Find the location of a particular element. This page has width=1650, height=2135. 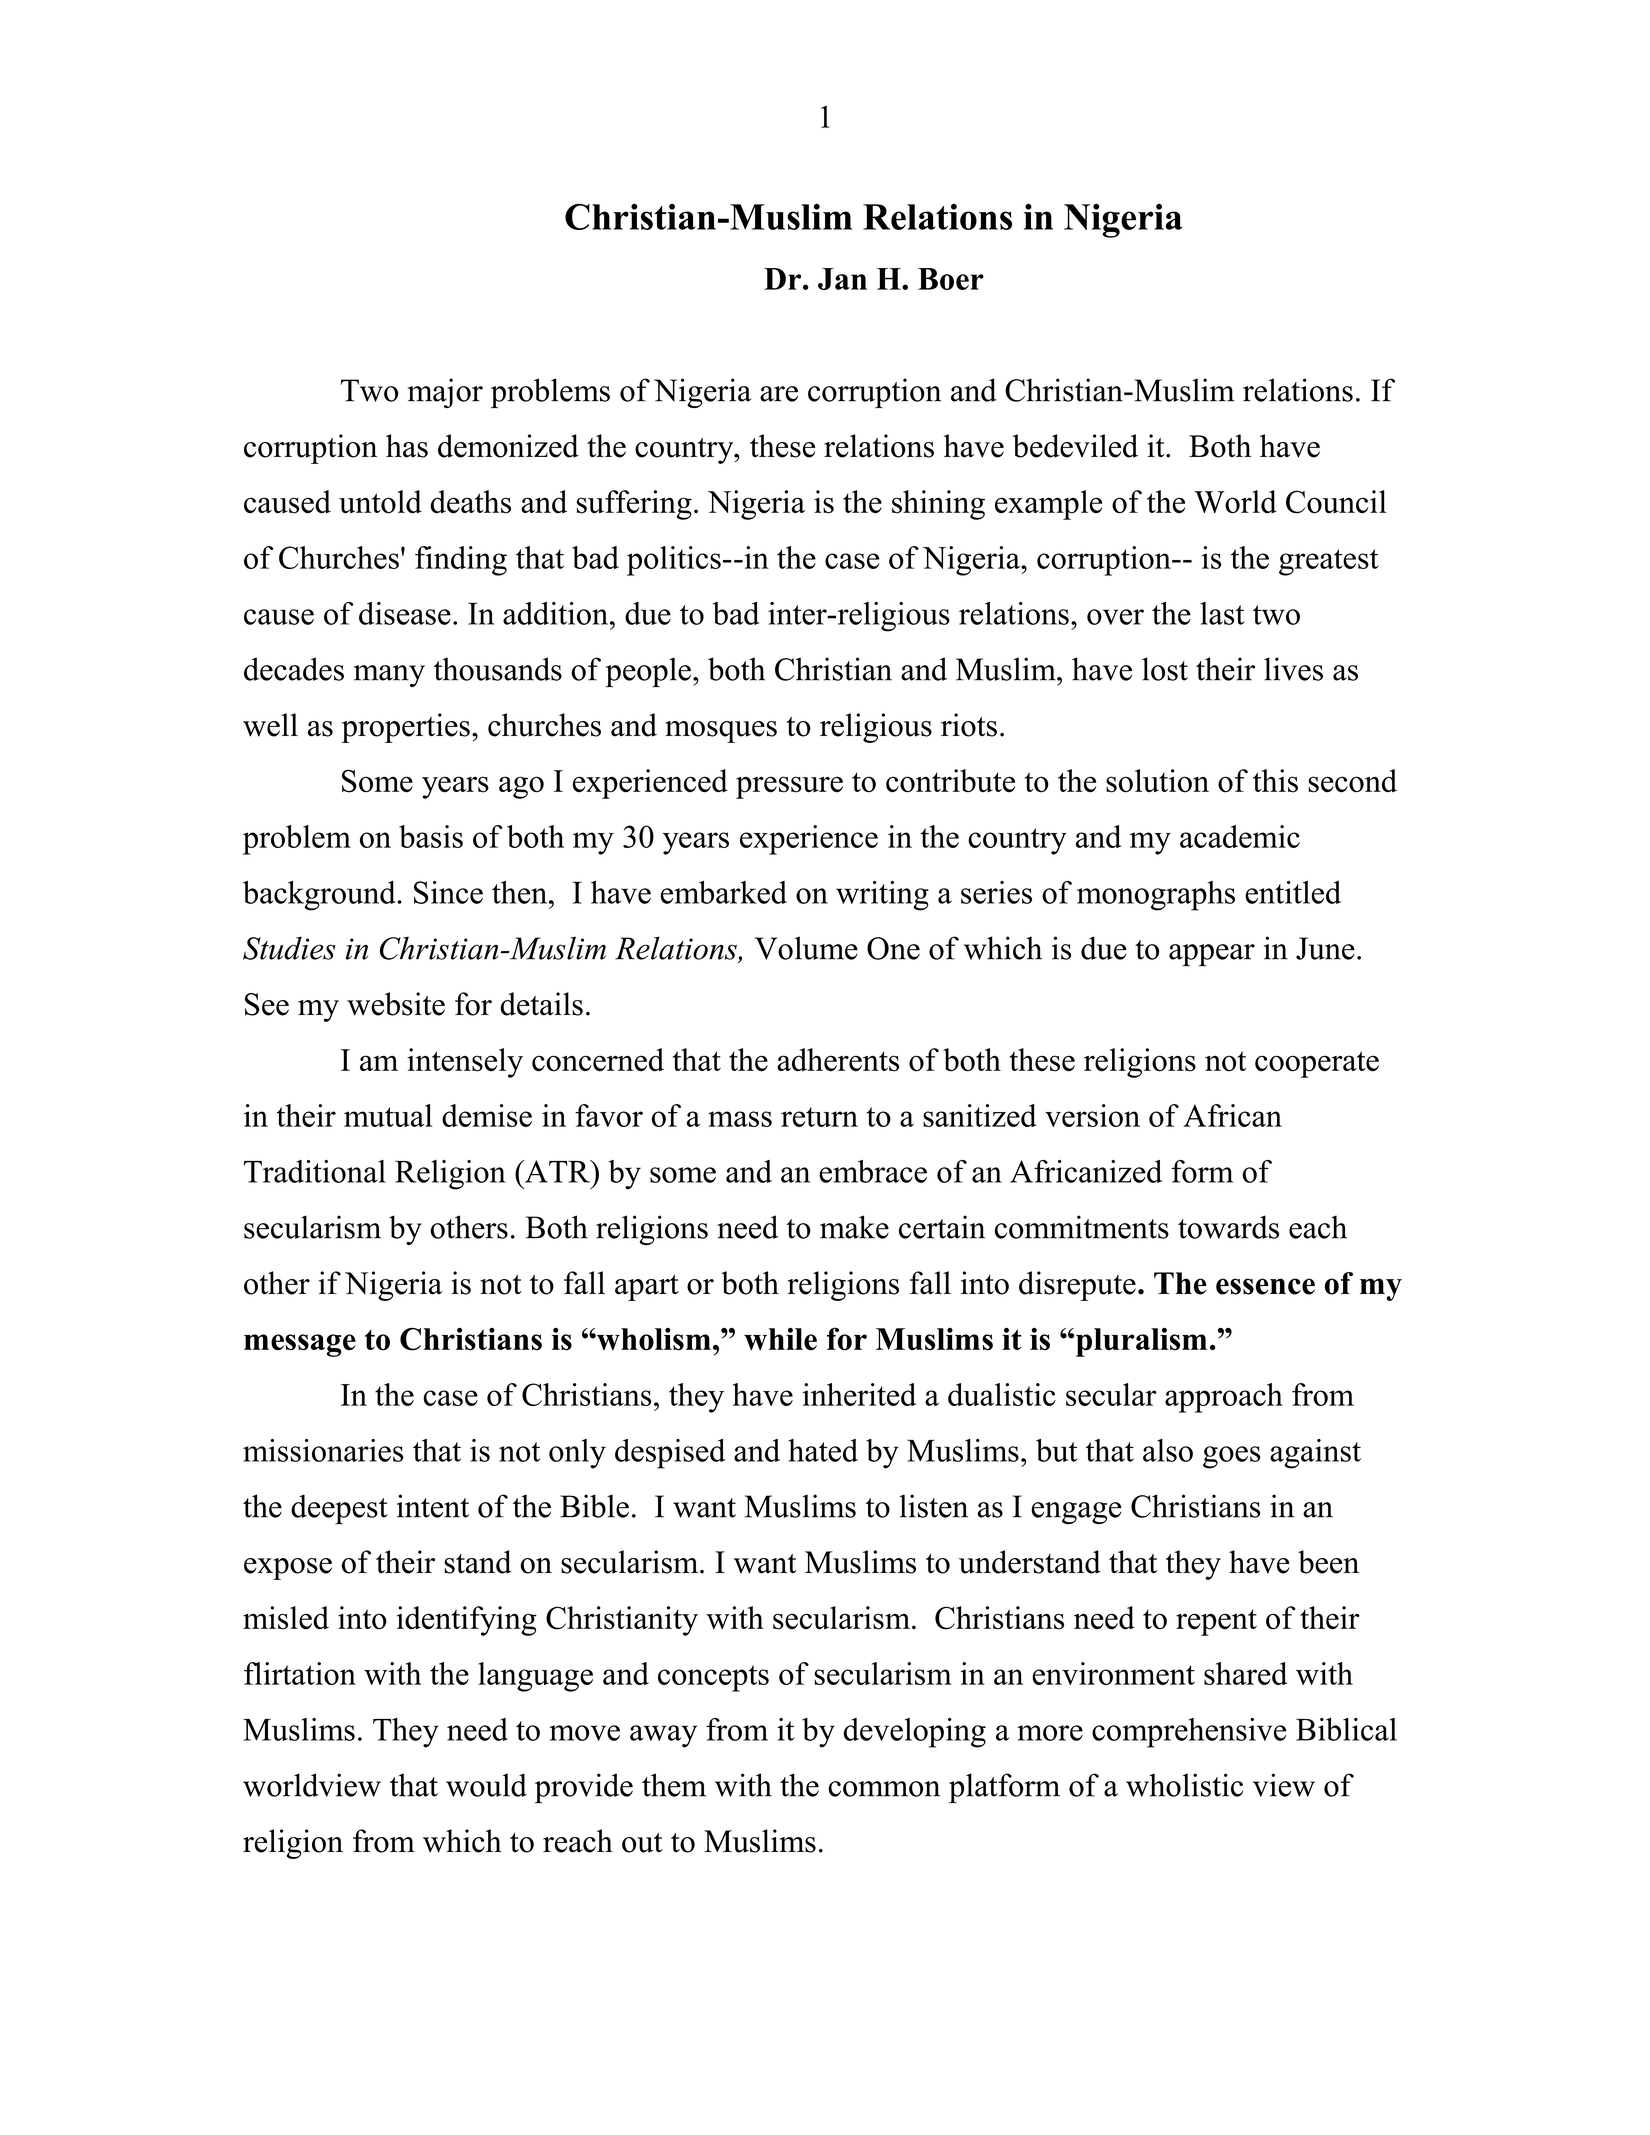

many is located at coordinates (389, 676).
